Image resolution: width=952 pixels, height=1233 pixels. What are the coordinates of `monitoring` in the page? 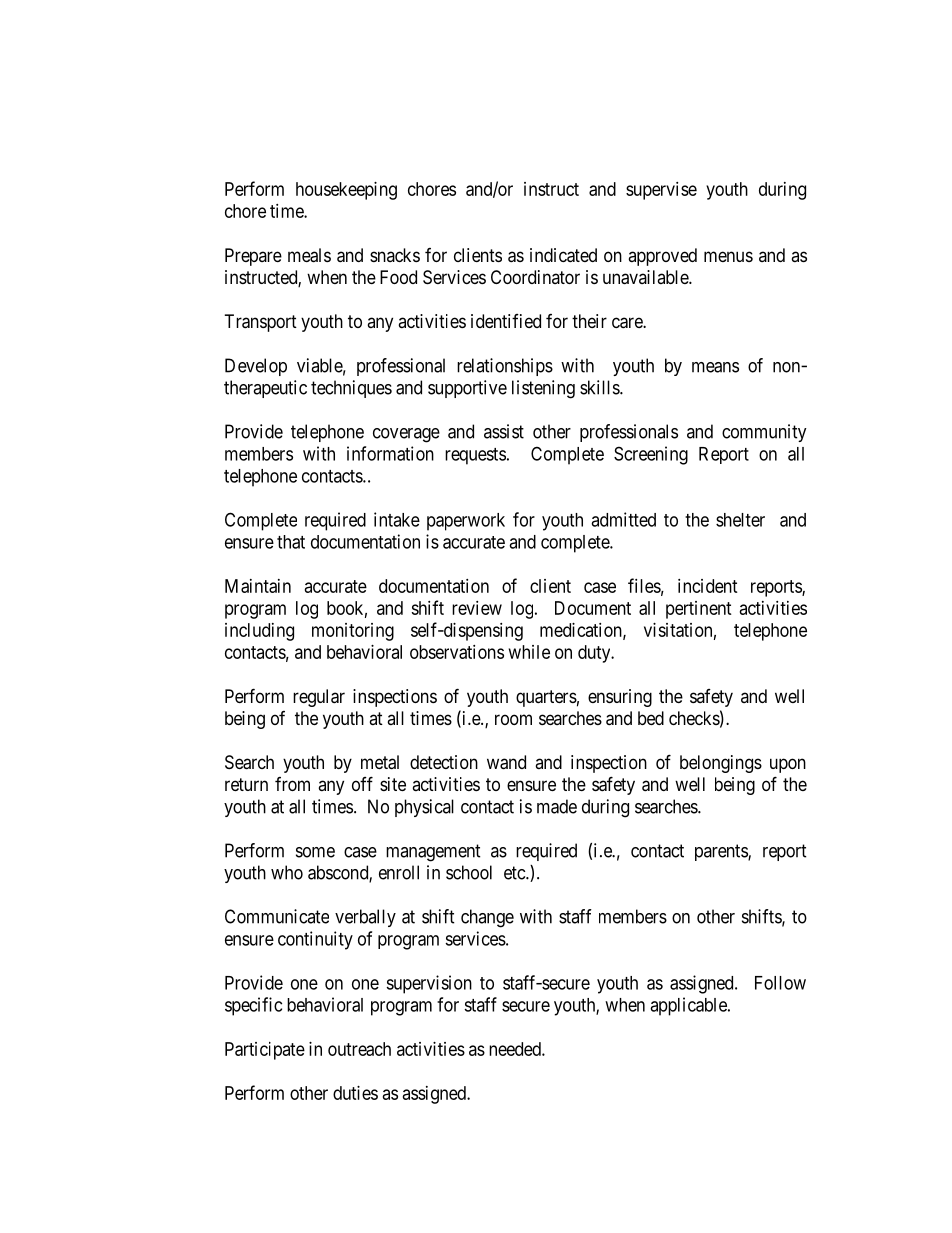 It's located at (353, 632).
